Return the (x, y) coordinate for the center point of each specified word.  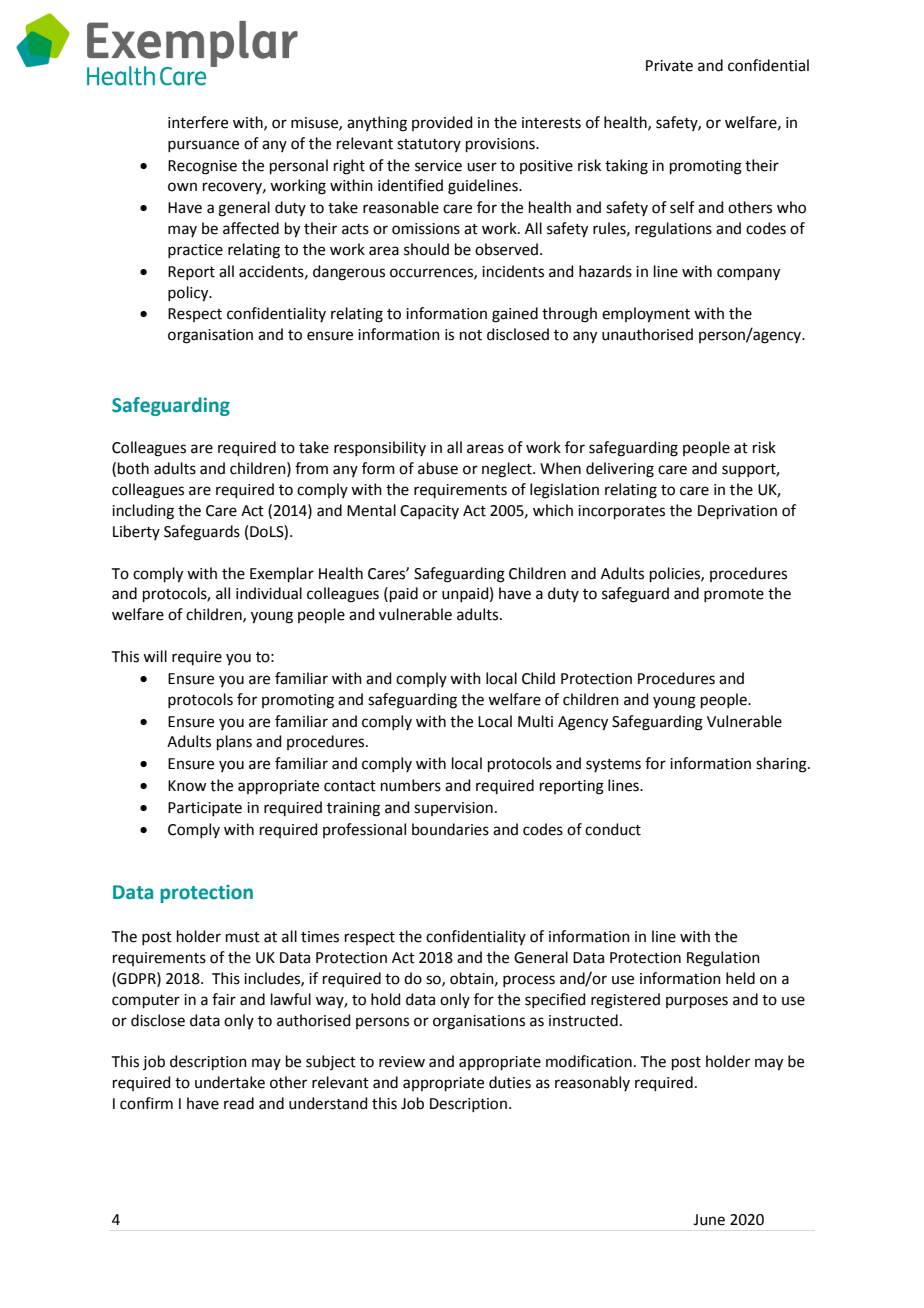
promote (734, 595)
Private (669, 66)
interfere (198, 122)
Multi (535, 721)
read (239, 1103)
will (155, 656)
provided (442, 123)
